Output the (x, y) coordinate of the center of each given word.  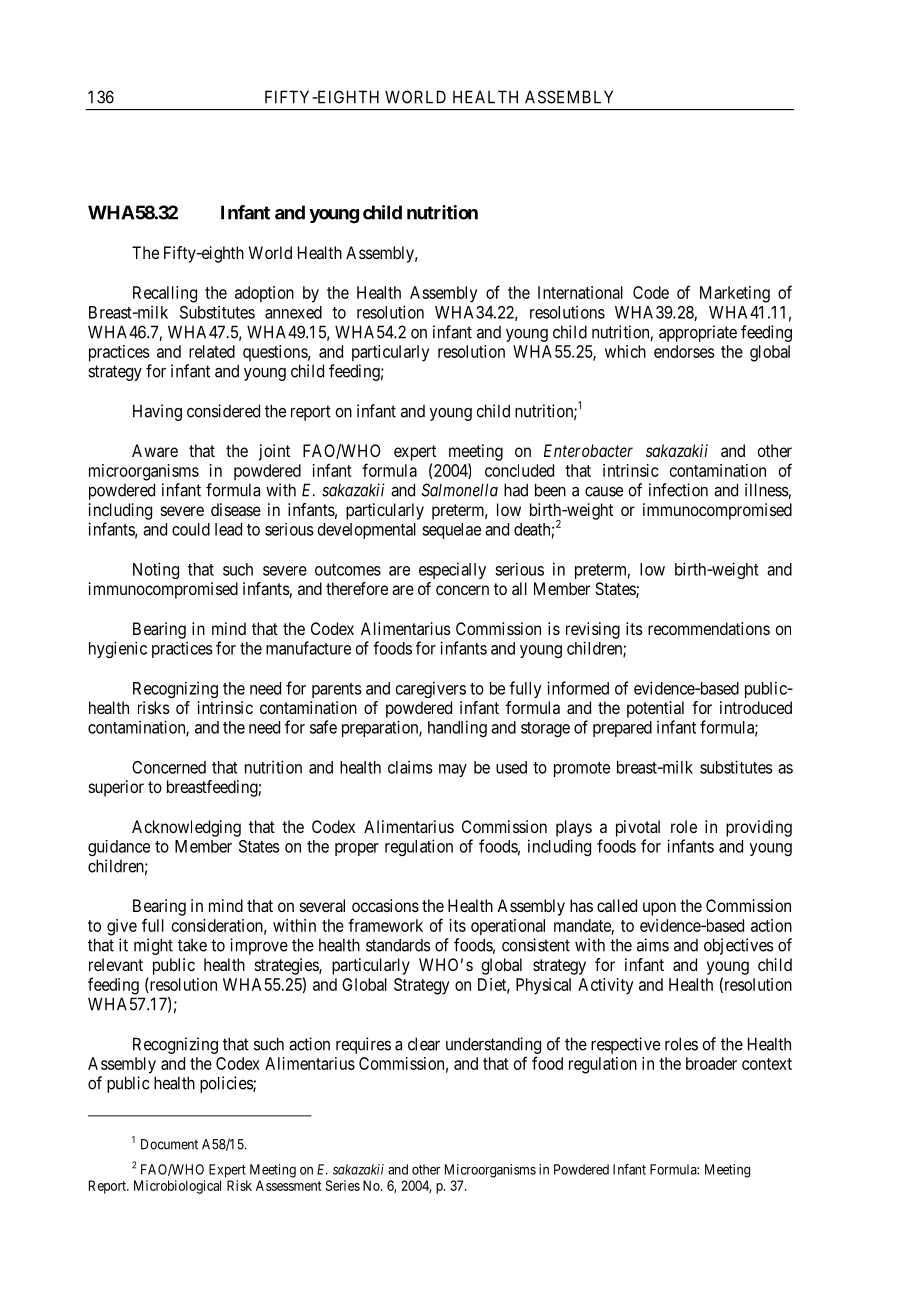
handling (457, 728)
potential (655, 709)
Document (169, 1144)
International (580, 292)
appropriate (698, 333)
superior (116, 788)
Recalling (165, 294)
